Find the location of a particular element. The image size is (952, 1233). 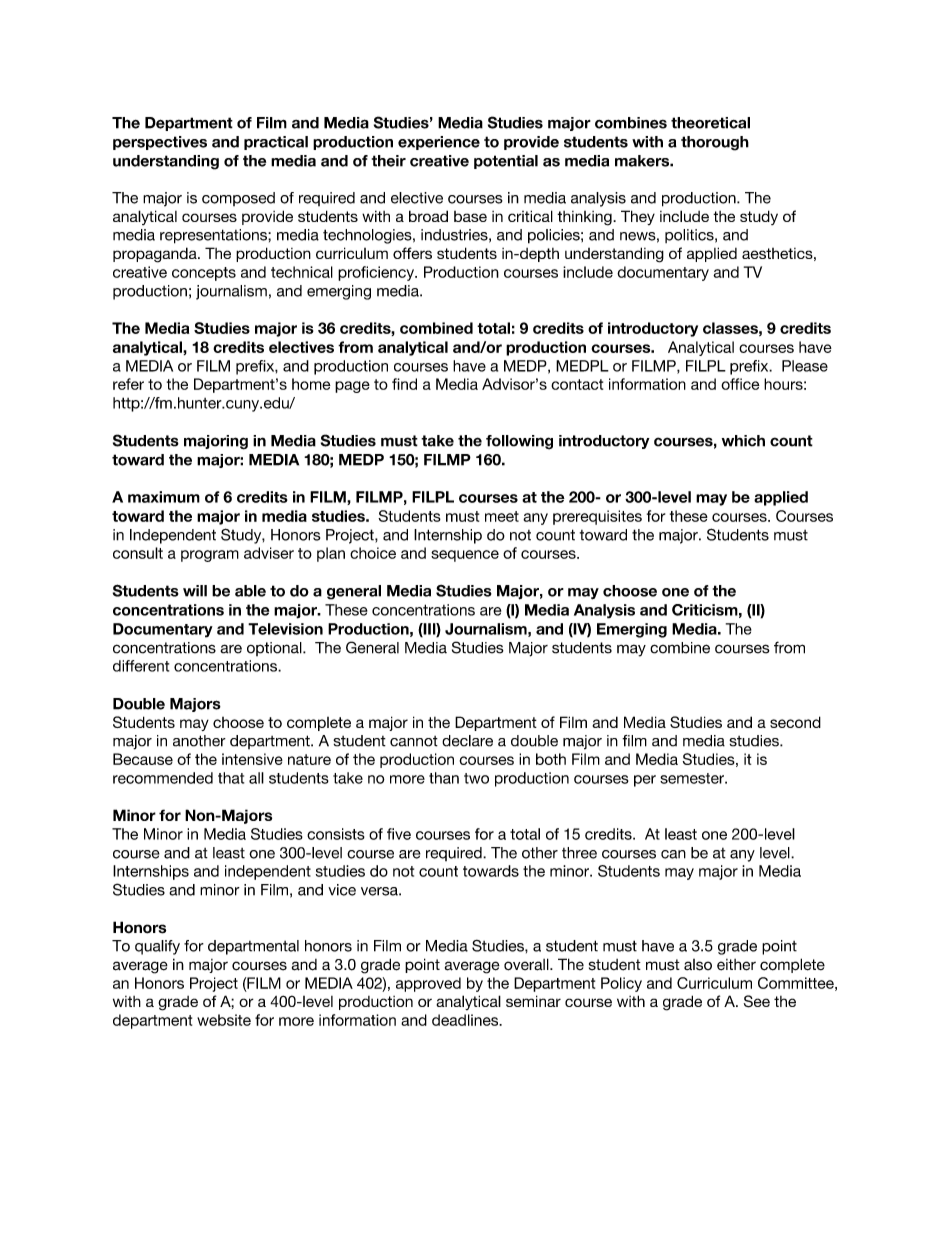

approved is located at coordinates (428, 984).
